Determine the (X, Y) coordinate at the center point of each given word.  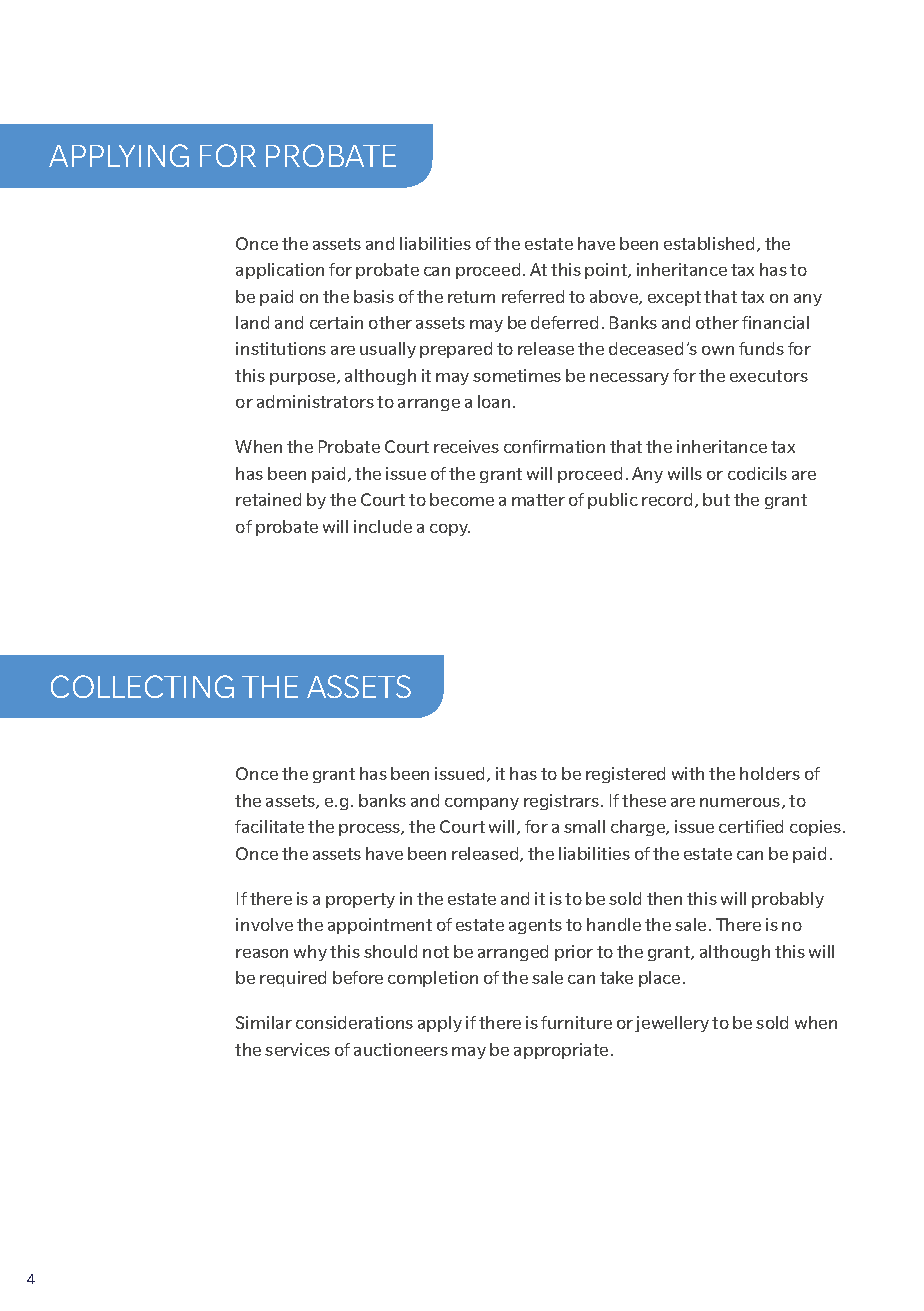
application (280, 271)
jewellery (672, 1024)
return (471, 297)
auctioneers (401, 1049)
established (709, 243)
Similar (264, 1022)
